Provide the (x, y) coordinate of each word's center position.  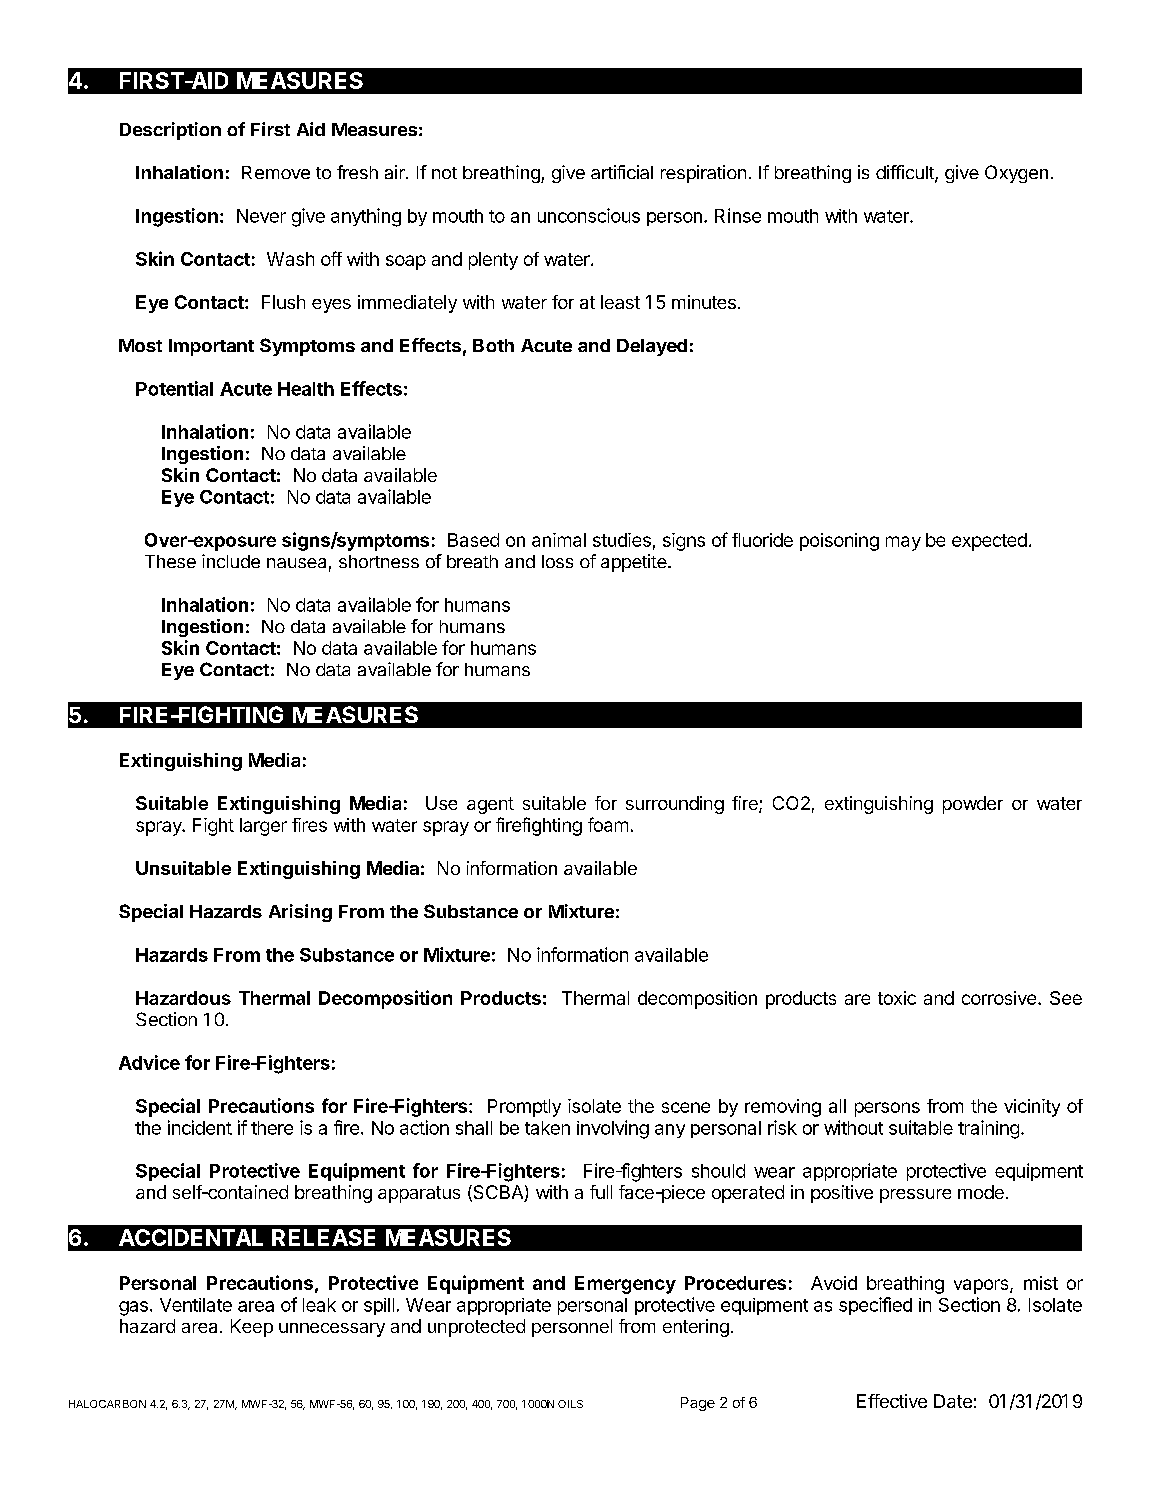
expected (989, 542)
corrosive (999, 998)
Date (953, 1401)
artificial (622, 172)
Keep (252, 1328)
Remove (276, 172)
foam (608, 824)
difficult (906, 173)
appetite (635, 563)
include (231, 561)
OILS (570, 1404)
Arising (300, 913)
